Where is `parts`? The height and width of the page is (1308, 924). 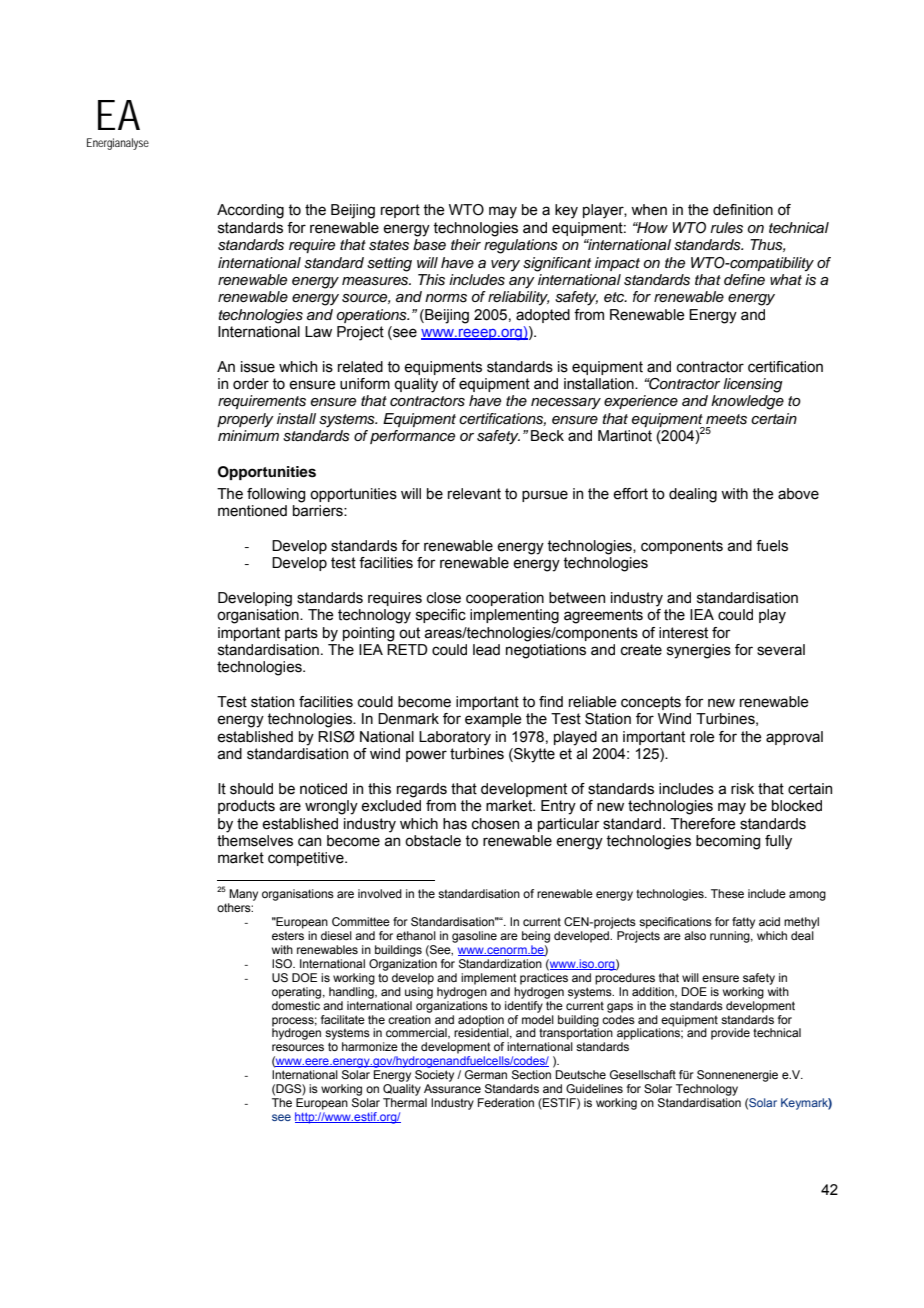 parts is located at coordinates (301, 634).
